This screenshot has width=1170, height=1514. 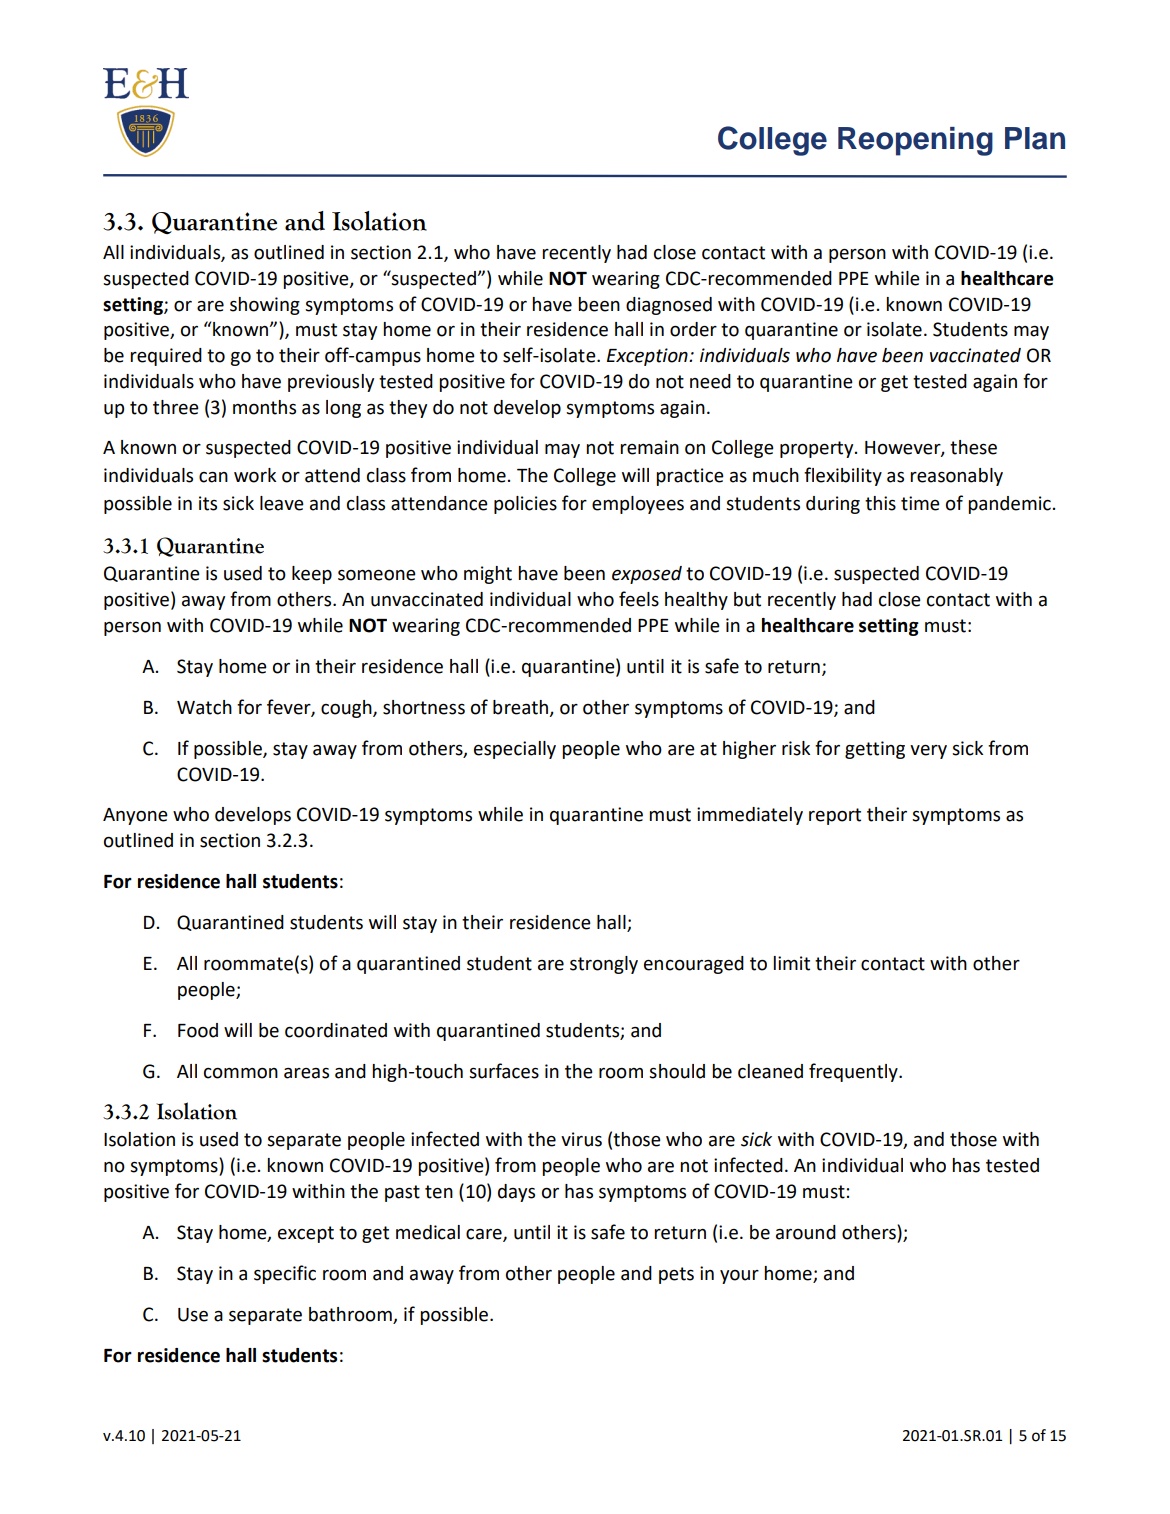 I want to click on employees, so click(x=638, y=505).
